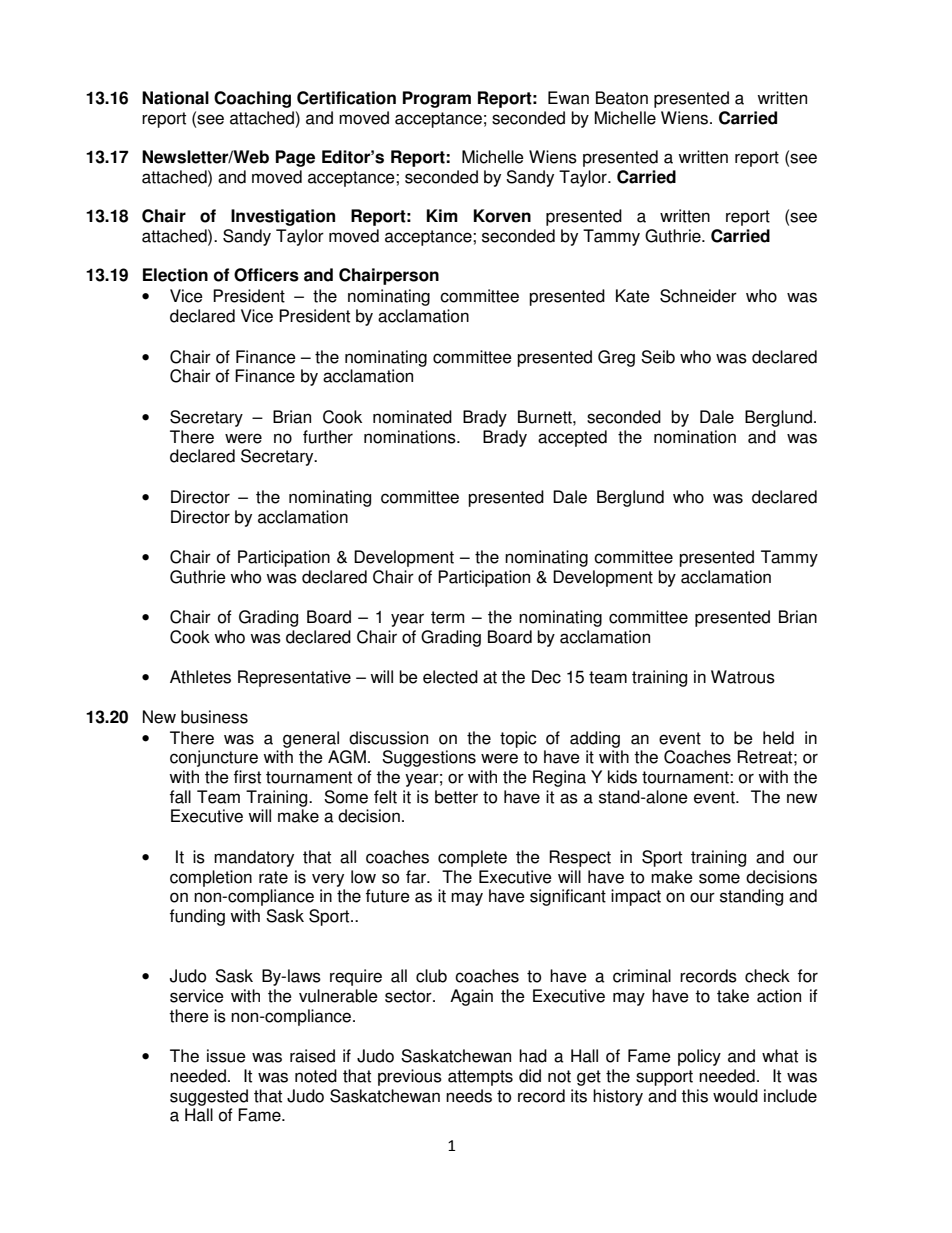 The width and height of the screenshot is (952, 1233). Describe the element at coordinates (226, 1056) in the screenshot. I see `issue` at that location.
